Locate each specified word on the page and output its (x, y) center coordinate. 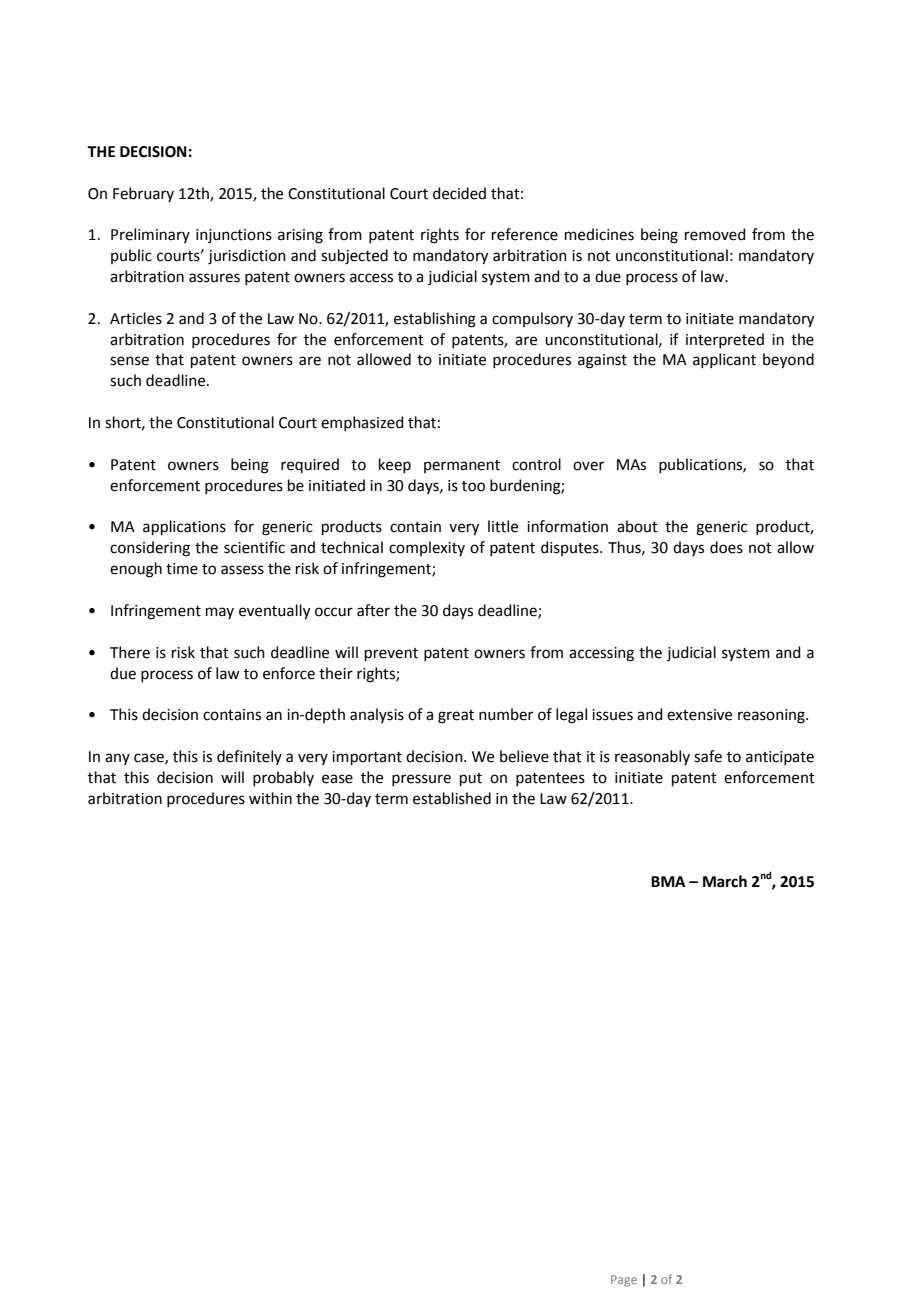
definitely (249, 757)
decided (459, 193)
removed (715, 234)
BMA (668, 881)
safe (708, 756)
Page (624, 1281)
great (456, 717)
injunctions (234, 236)
